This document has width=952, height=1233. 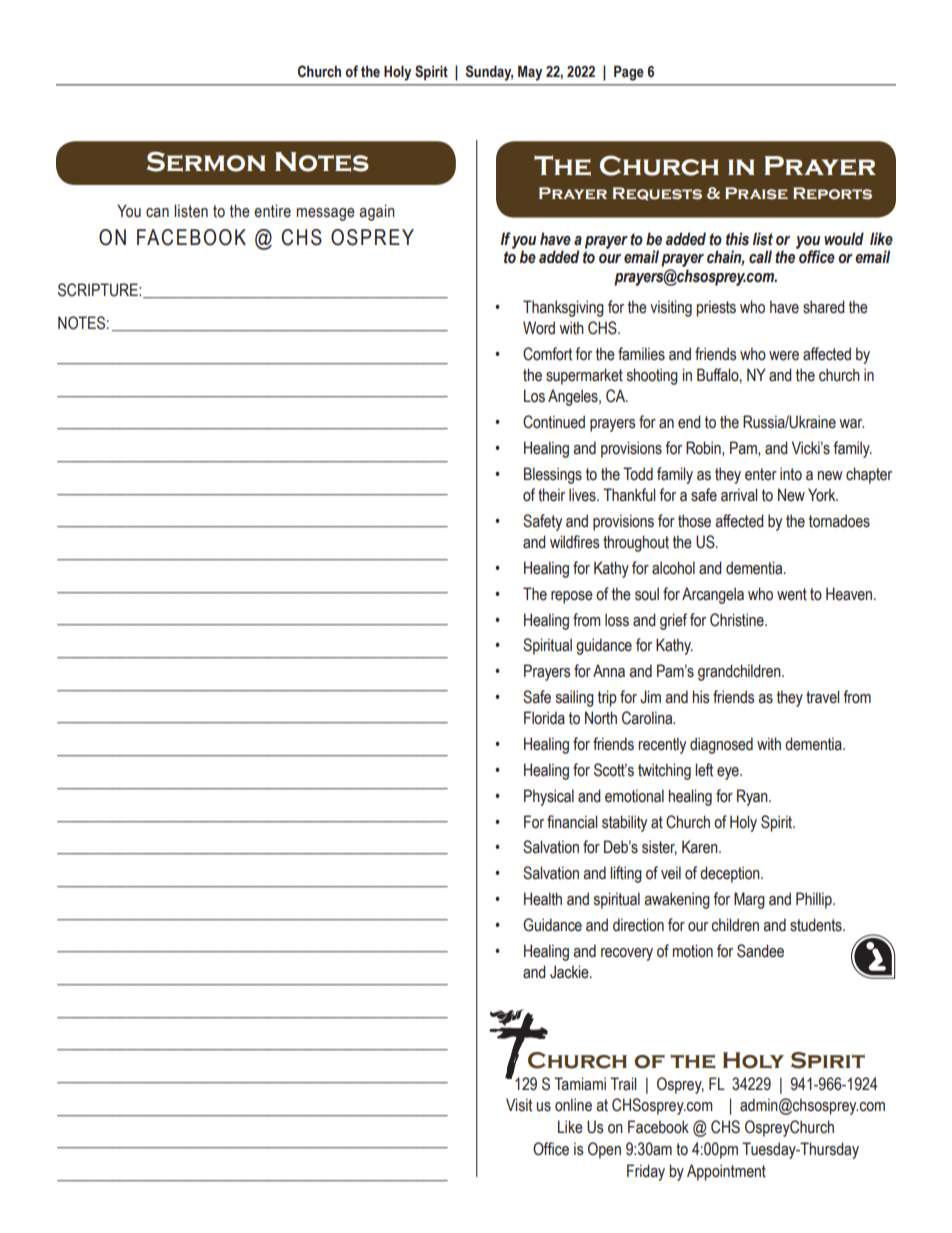 I want to click on Sermon, so click(x=206, y=161).
